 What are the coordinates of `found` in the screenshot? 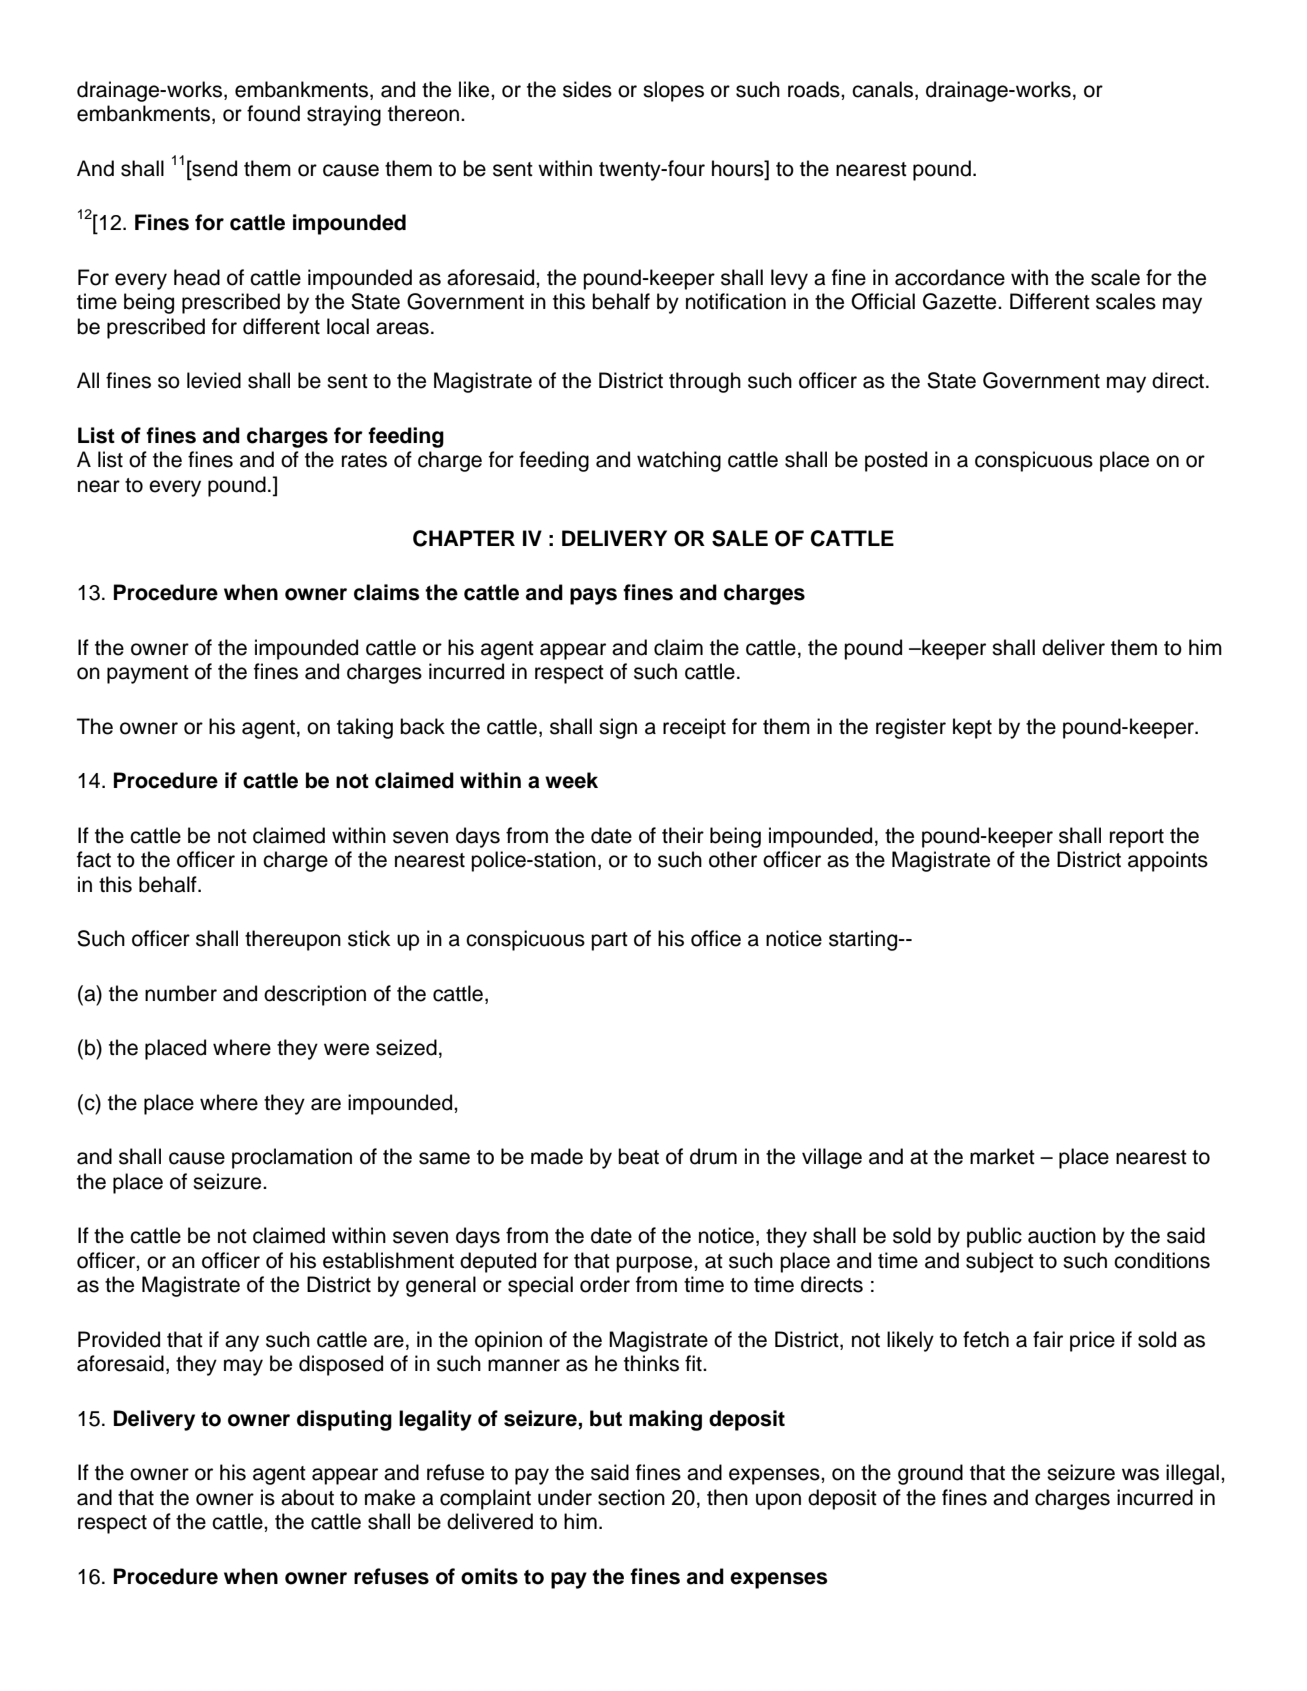 It's located at (273, 113).
